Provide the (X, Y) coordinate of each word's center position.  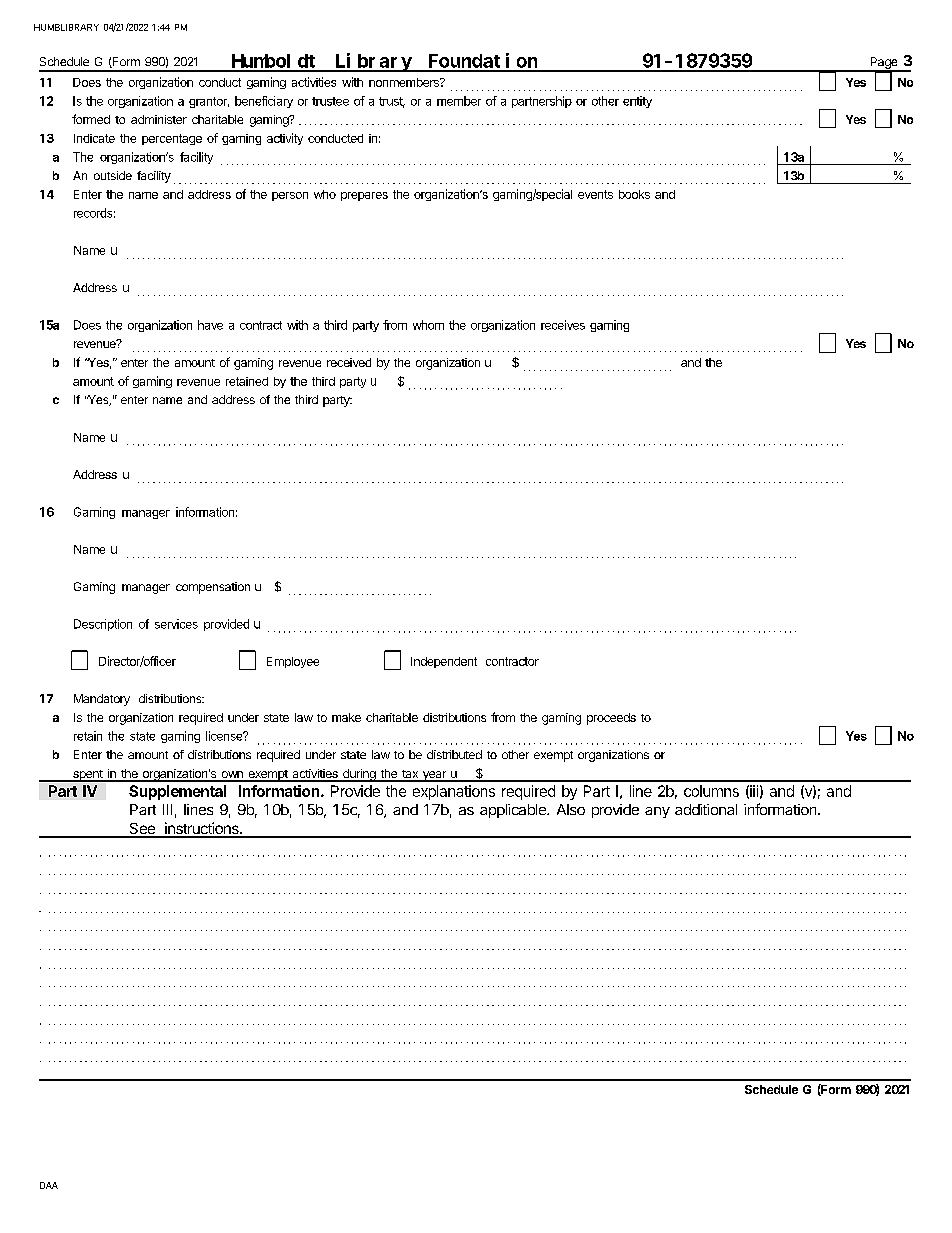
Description (103, 625)
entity (637, 102)
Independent (444, 662)
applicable (514, 811)
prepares (364, 196)
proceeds (611, 719)
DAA (49, 1185)
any (657, 812)
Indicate (94, 138)
